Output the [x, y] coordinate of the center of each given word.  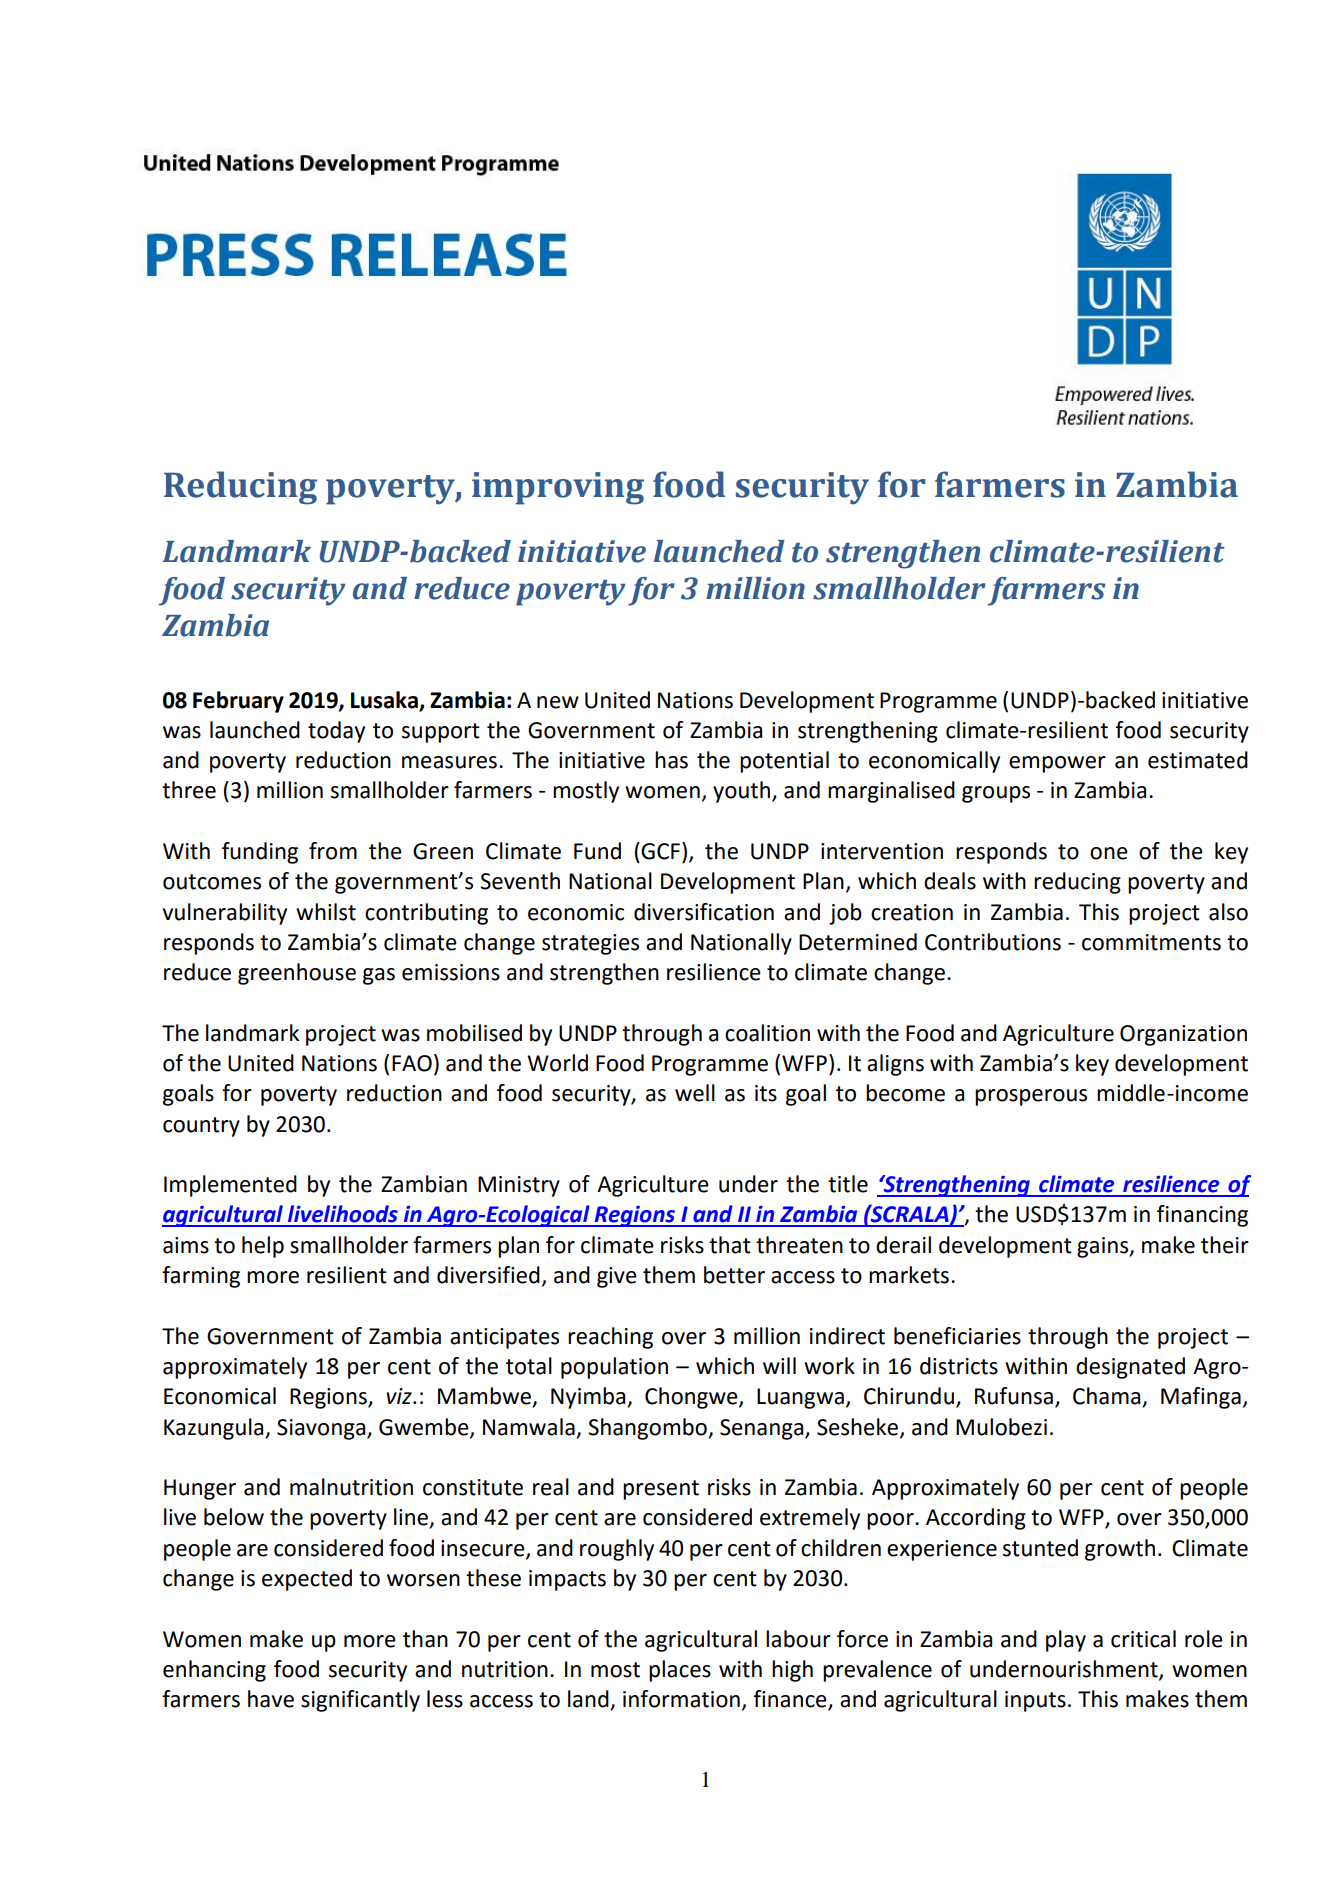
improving [558, 488]
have [271, 1699]
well [695, 1093]
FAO [412, 1063]
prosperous [1031, 1097]
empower [1057, 764]
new [558, 702]
